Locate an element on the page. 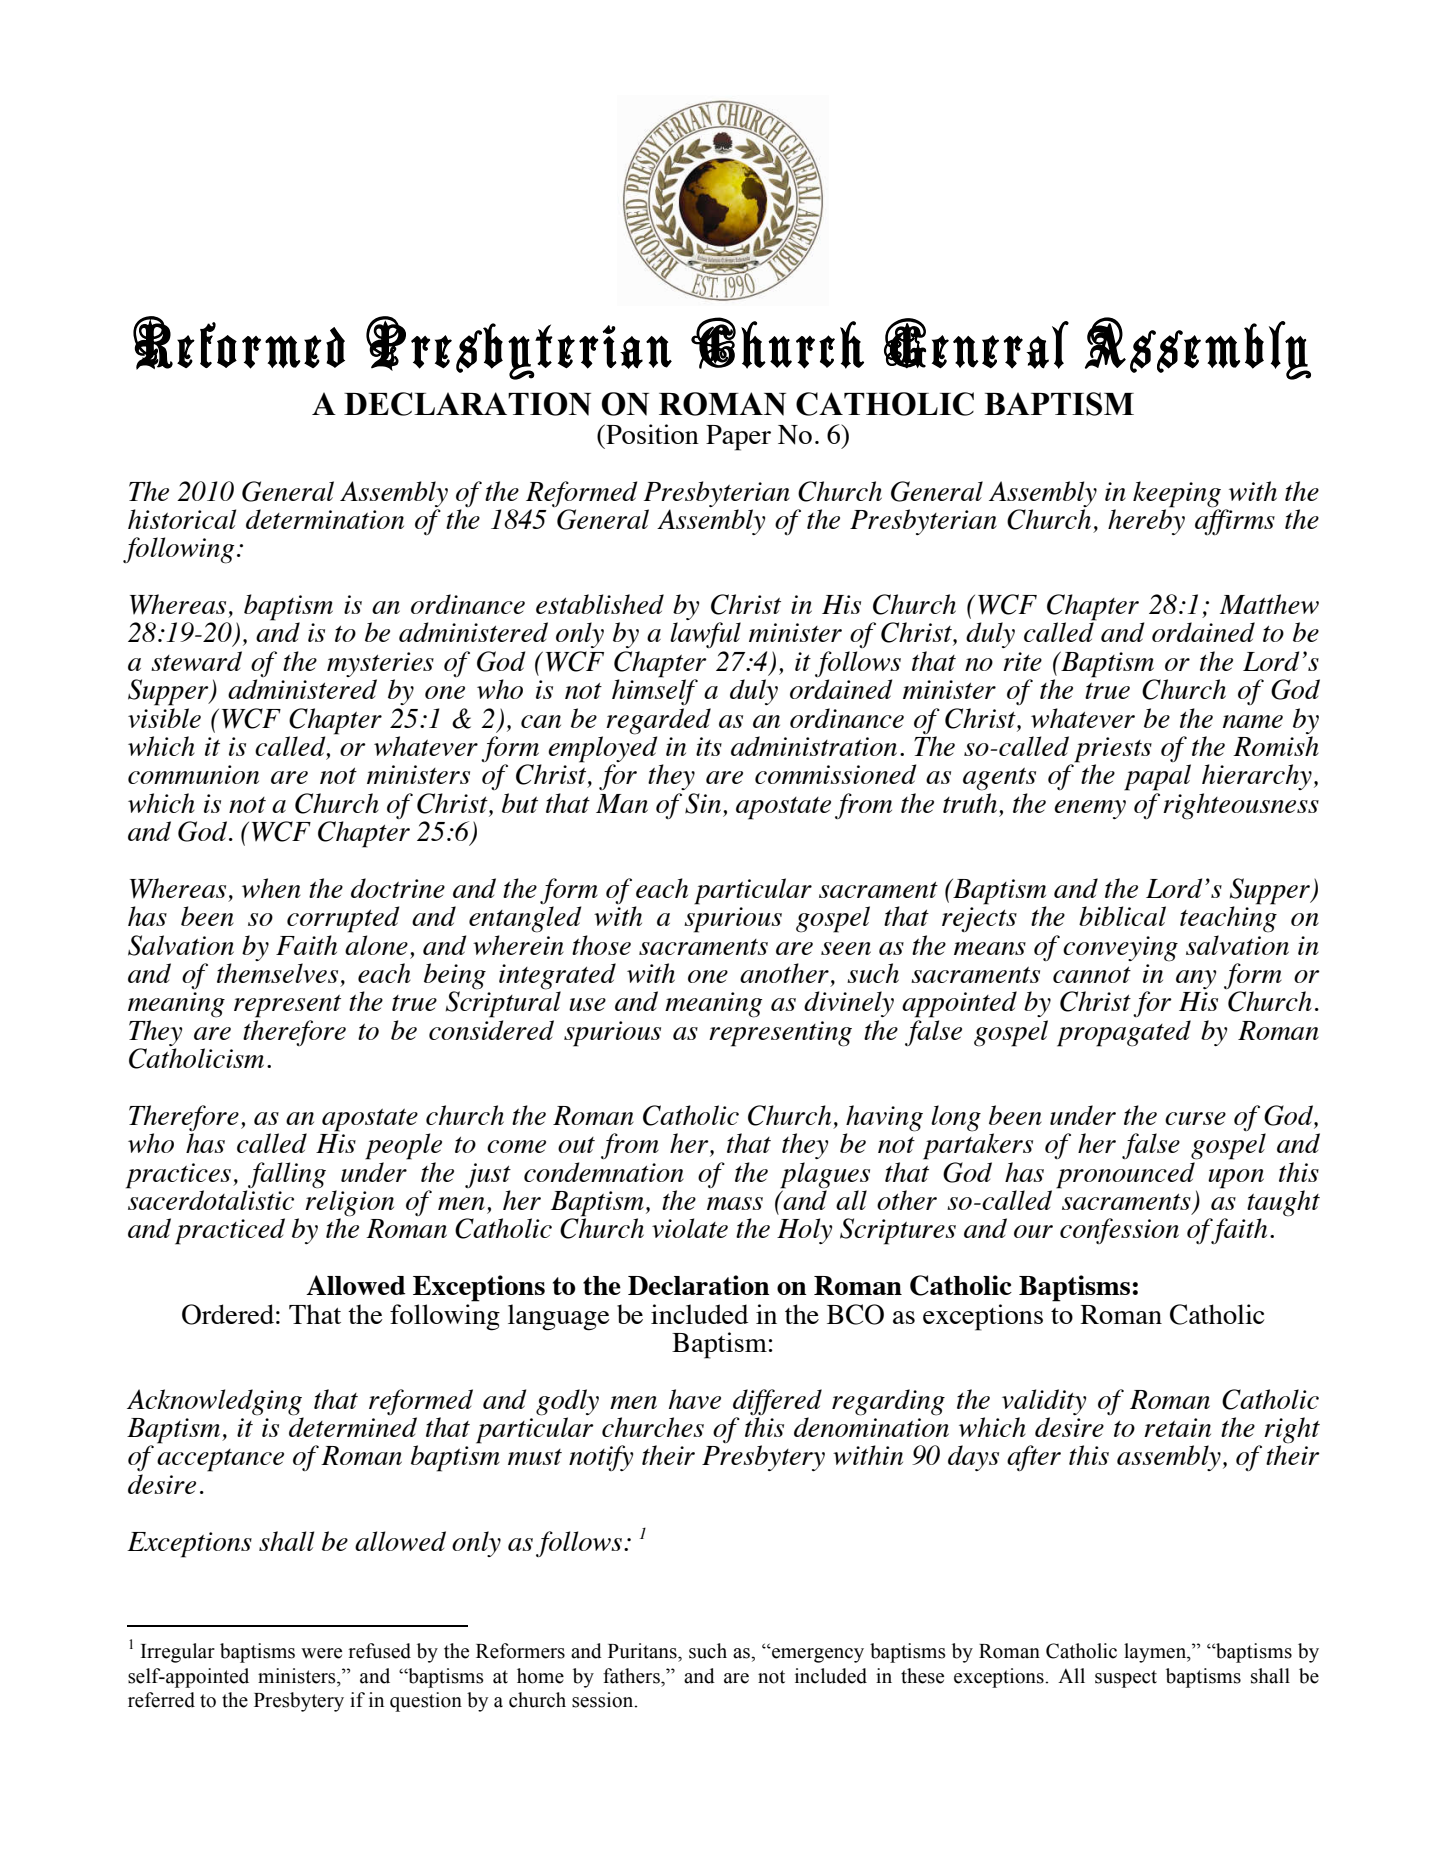 This page has width=1447, height=1873. divinely is located at coordinates (849, 1004).
